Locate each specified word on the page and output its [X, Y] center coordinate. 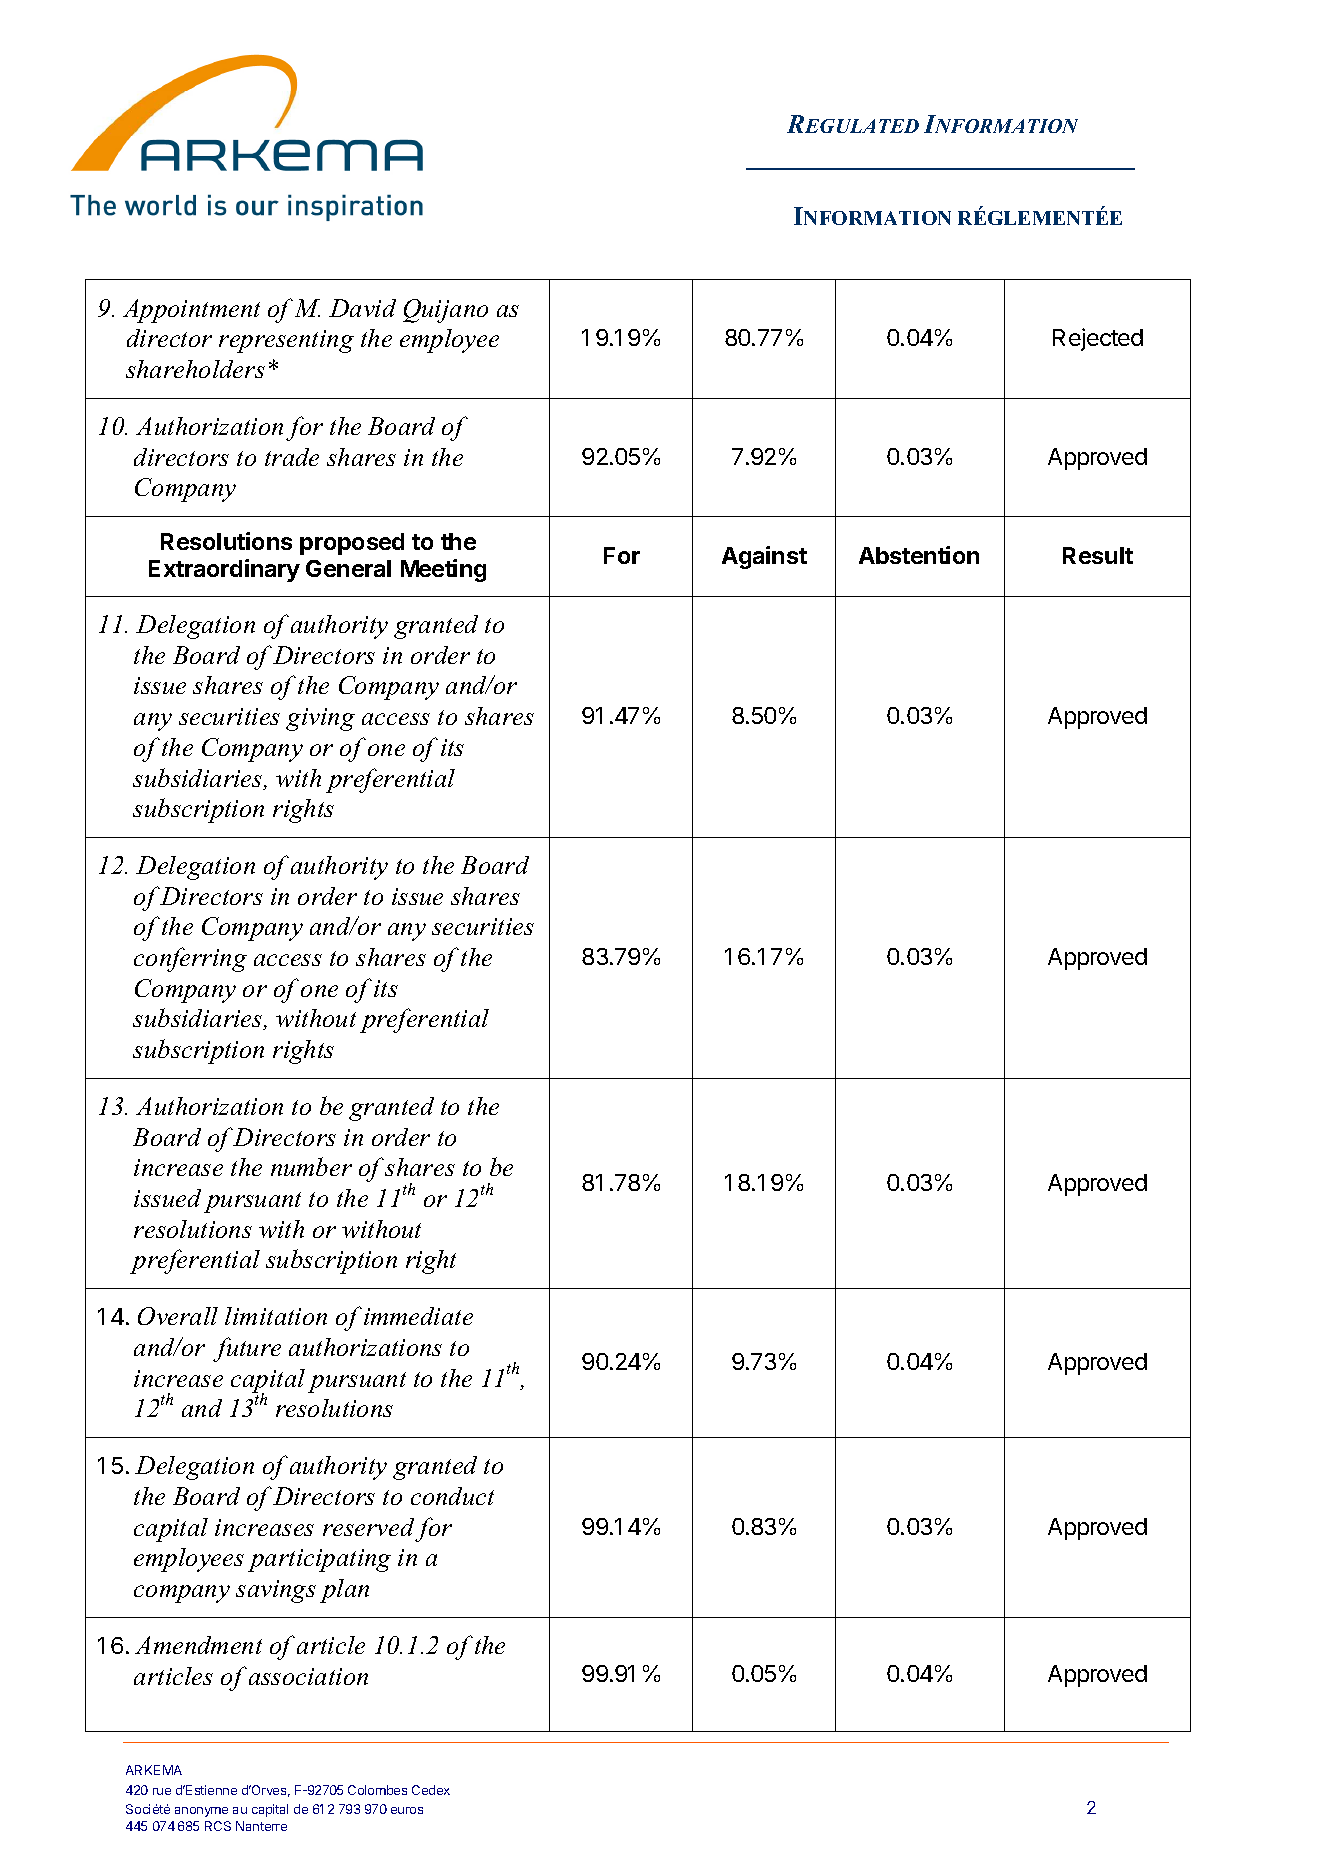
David [362, 308]
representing [286, 341]
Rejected [1098, 339]
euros [407, 1810]
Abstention [919, 555]
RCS [218, 1826]
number [311, 1166]
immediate [418, 1316]
